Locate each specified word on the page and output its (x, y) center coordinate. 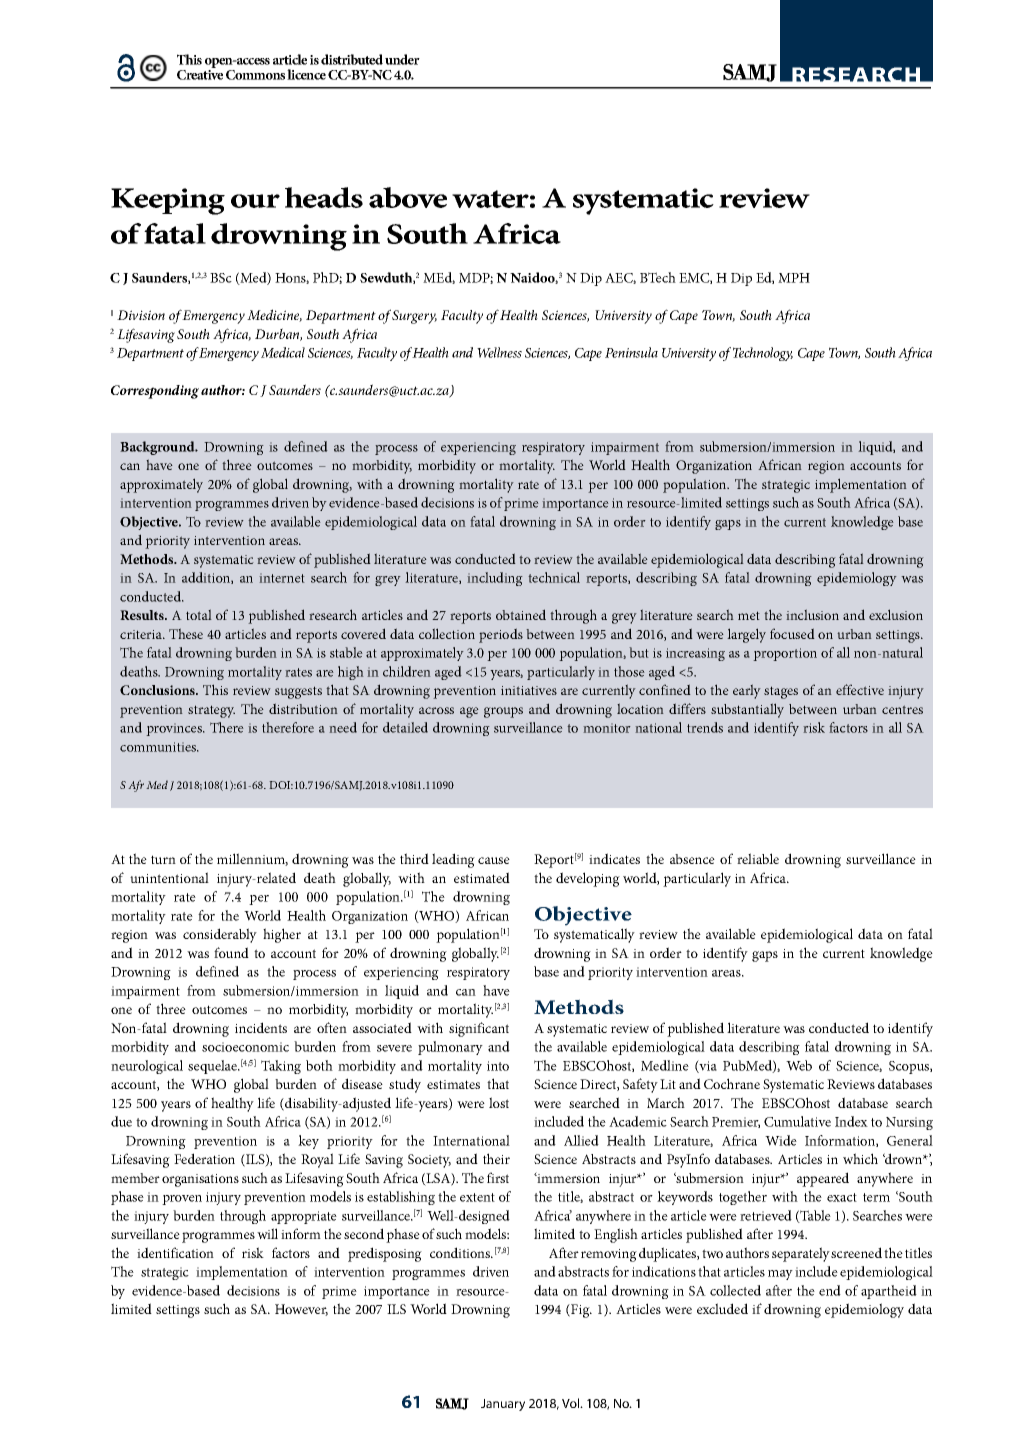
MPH (794, 278)
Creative (200, 75)
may (780, 1275)
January (503, 1405)
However (301, 1310)
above (408, 197)
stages (781, 692)
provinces (175, 729)
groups (503, 712)
